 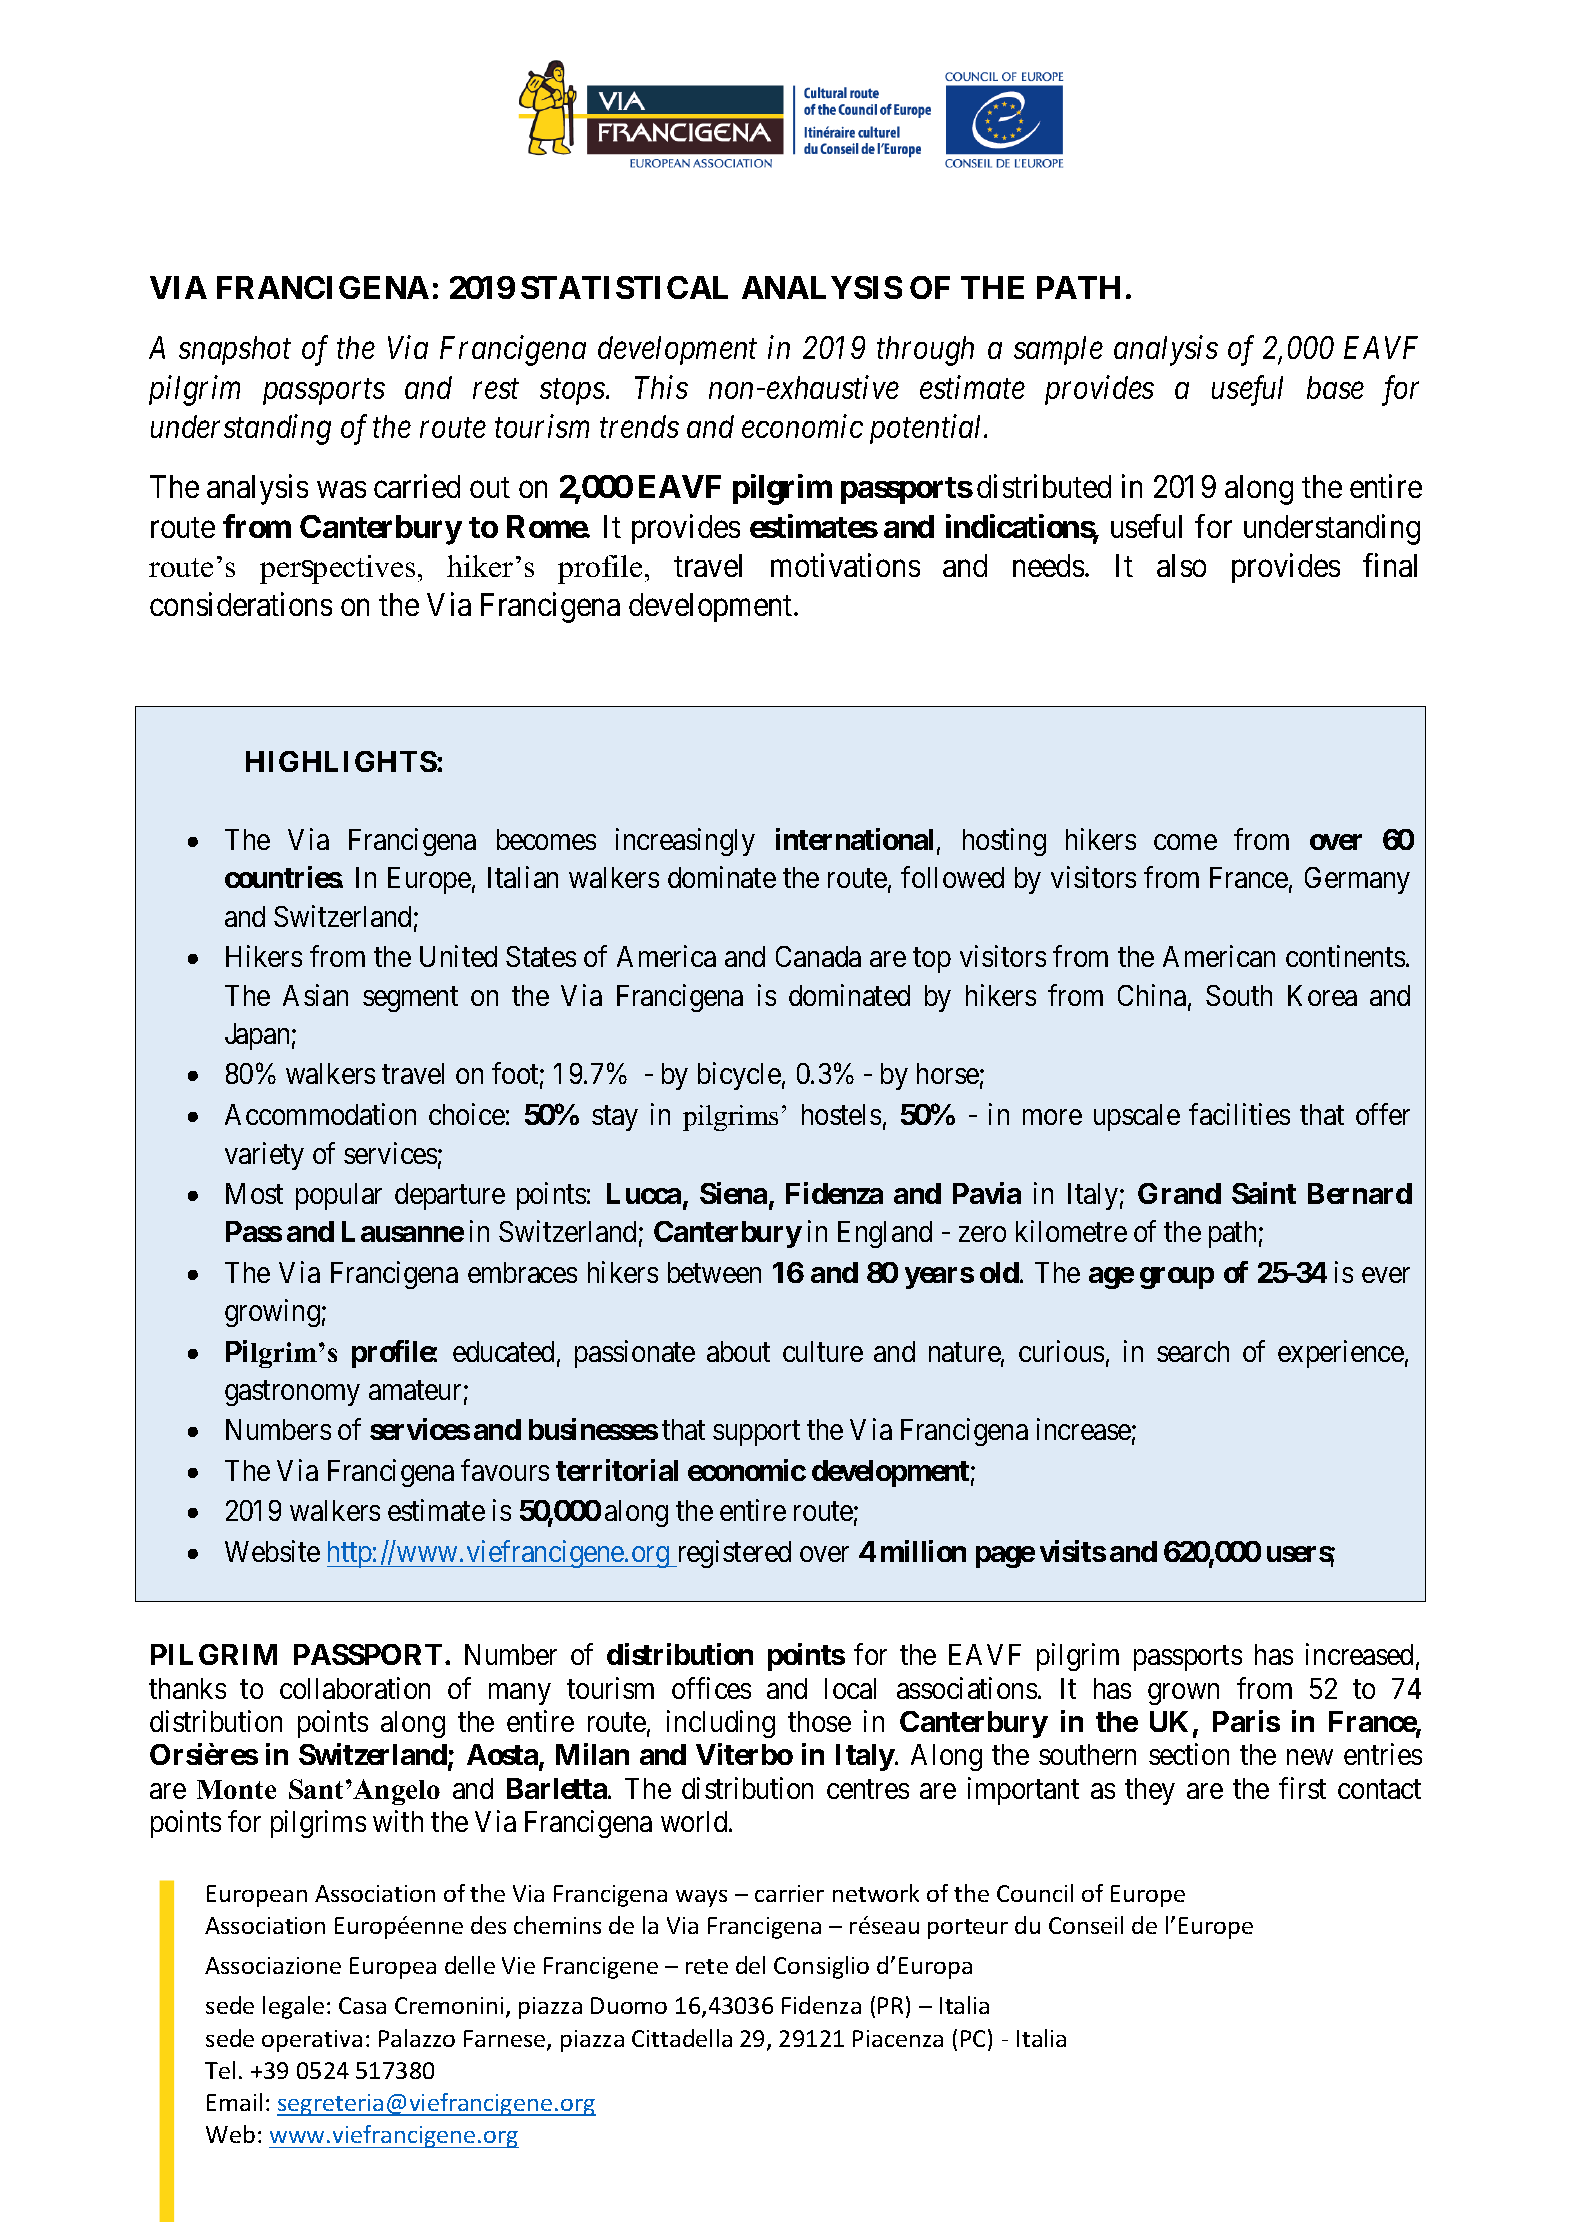 What do you see at coordinates (1264, 1193) in the screenshot?
I see `Saint` at bounding box center [1264, 1193].
